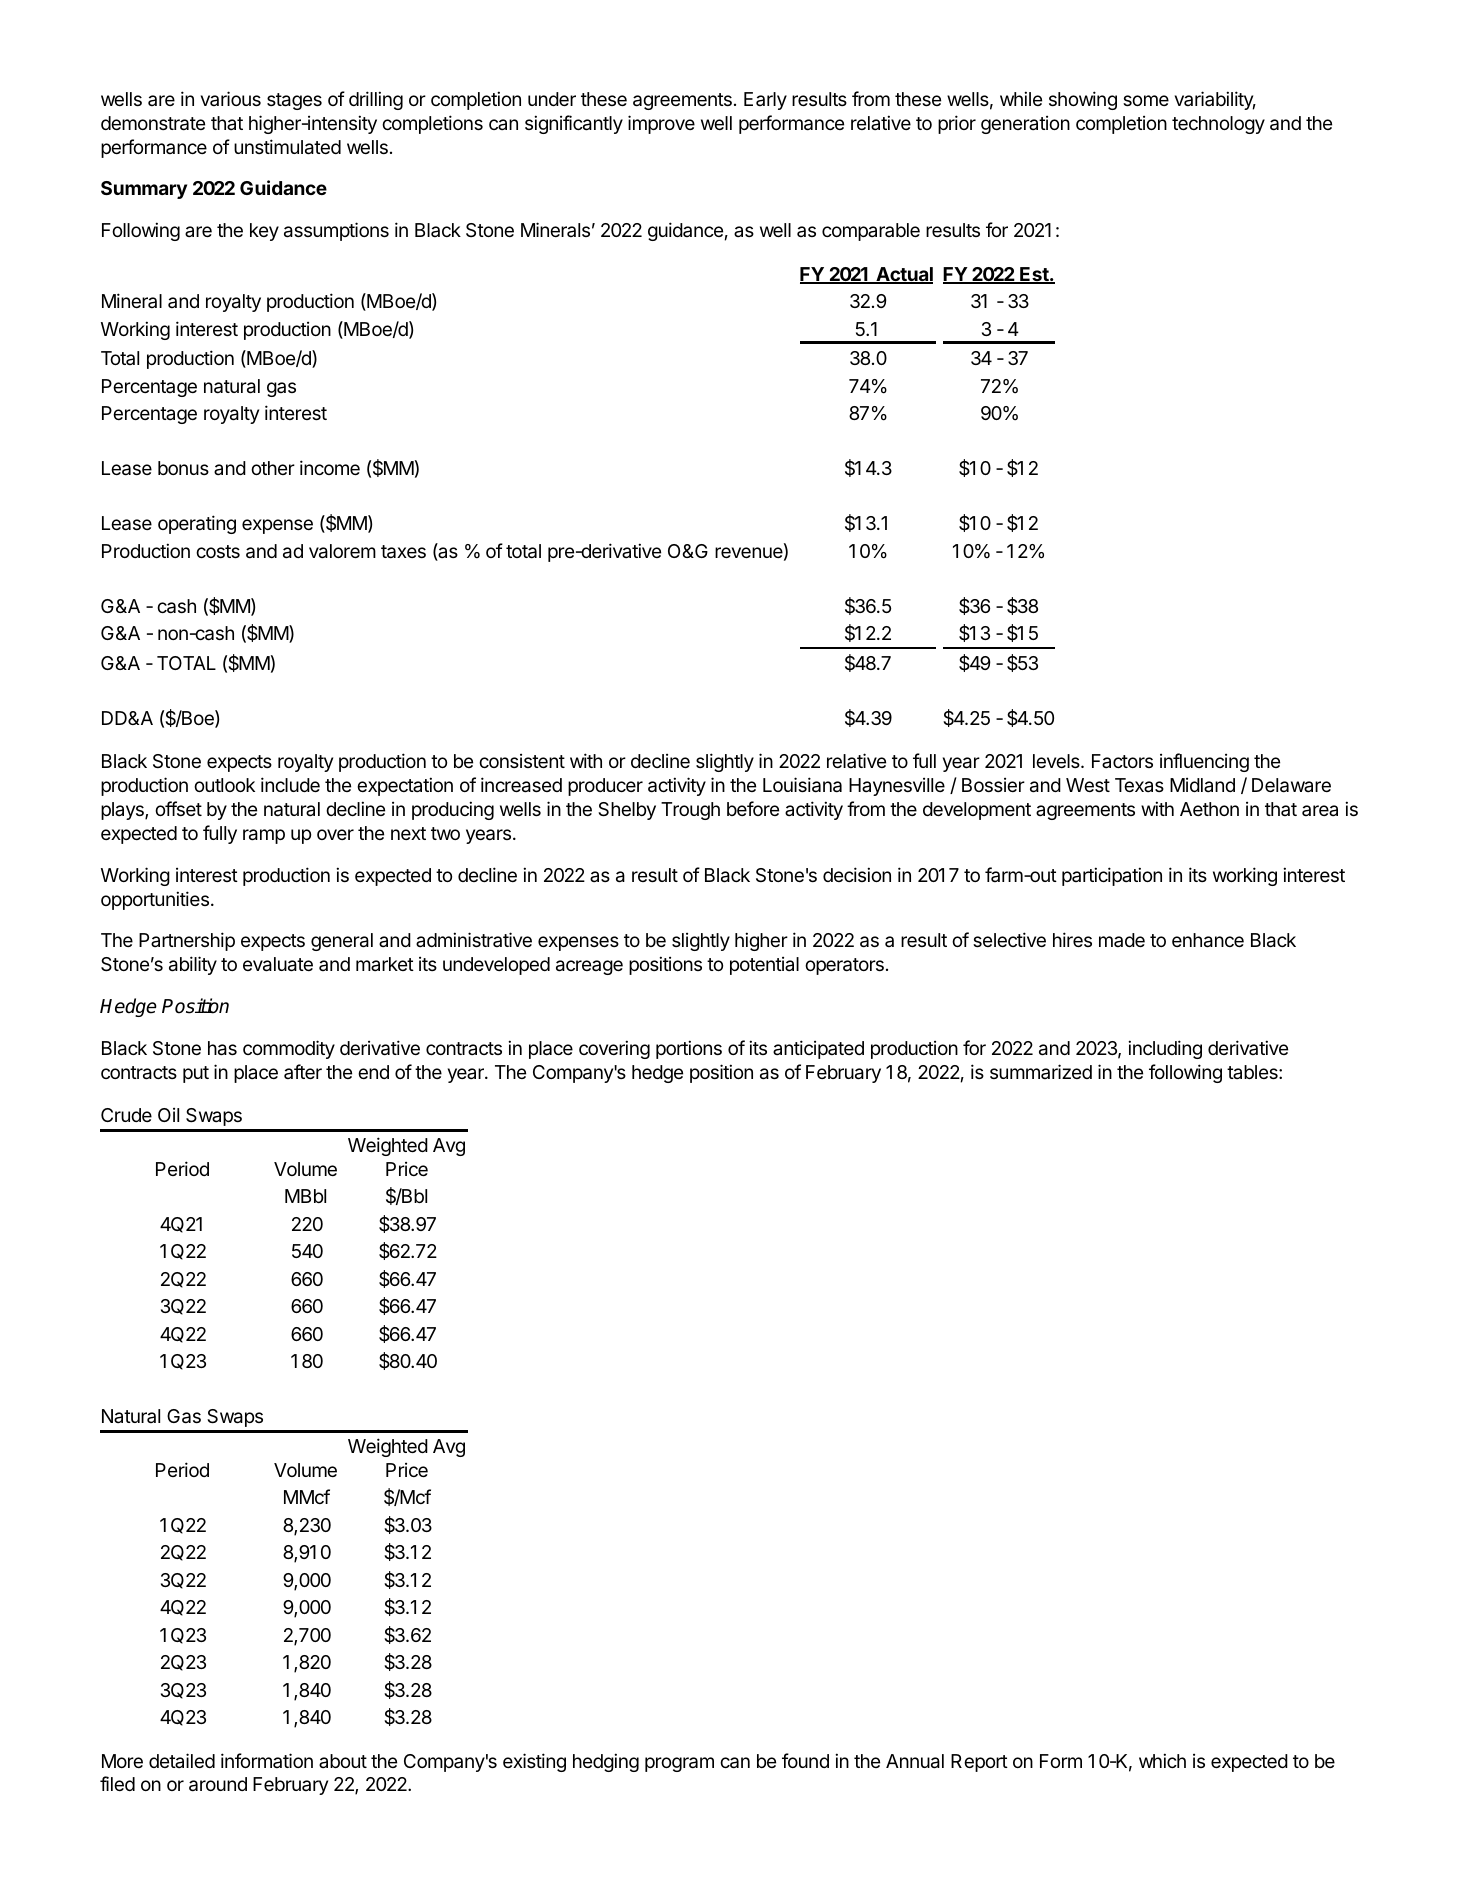  What do you see at coordinates (1218, 125) in the document?
I see `technology` at bounding box center [1218, 125].
